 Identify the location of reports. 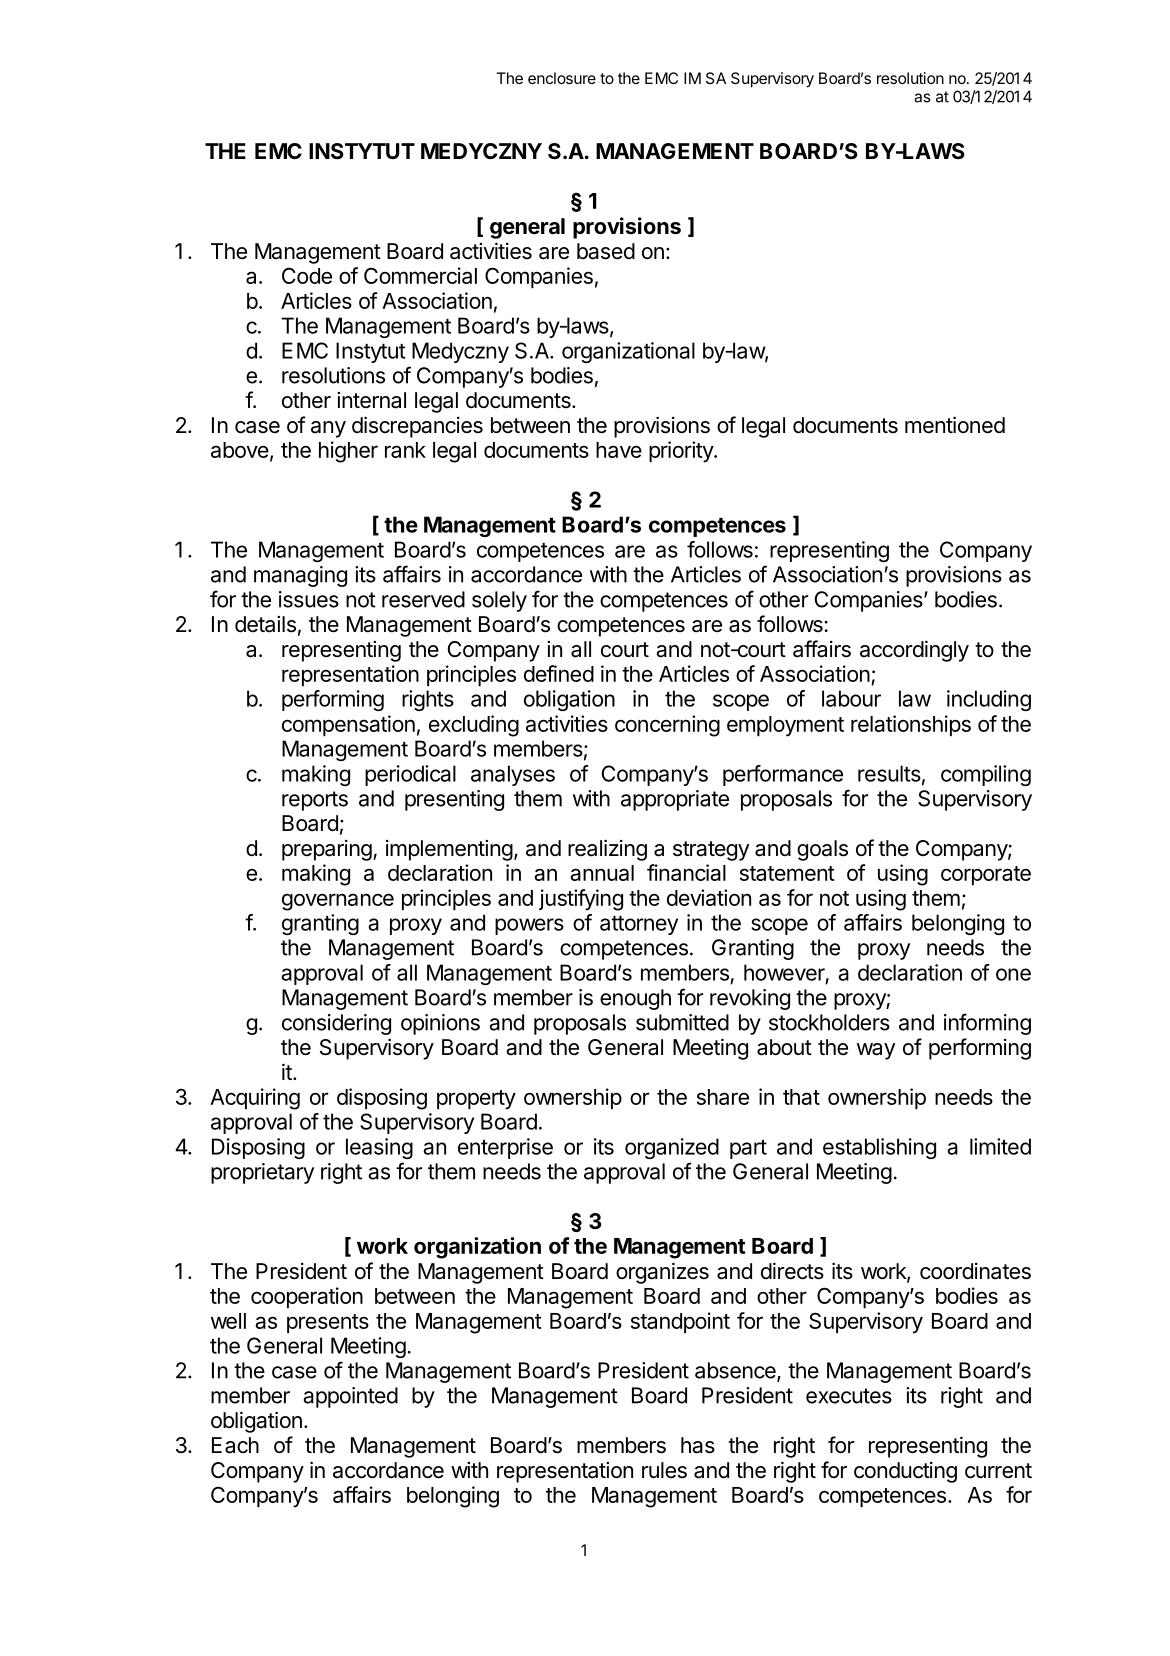
(315, 801).
